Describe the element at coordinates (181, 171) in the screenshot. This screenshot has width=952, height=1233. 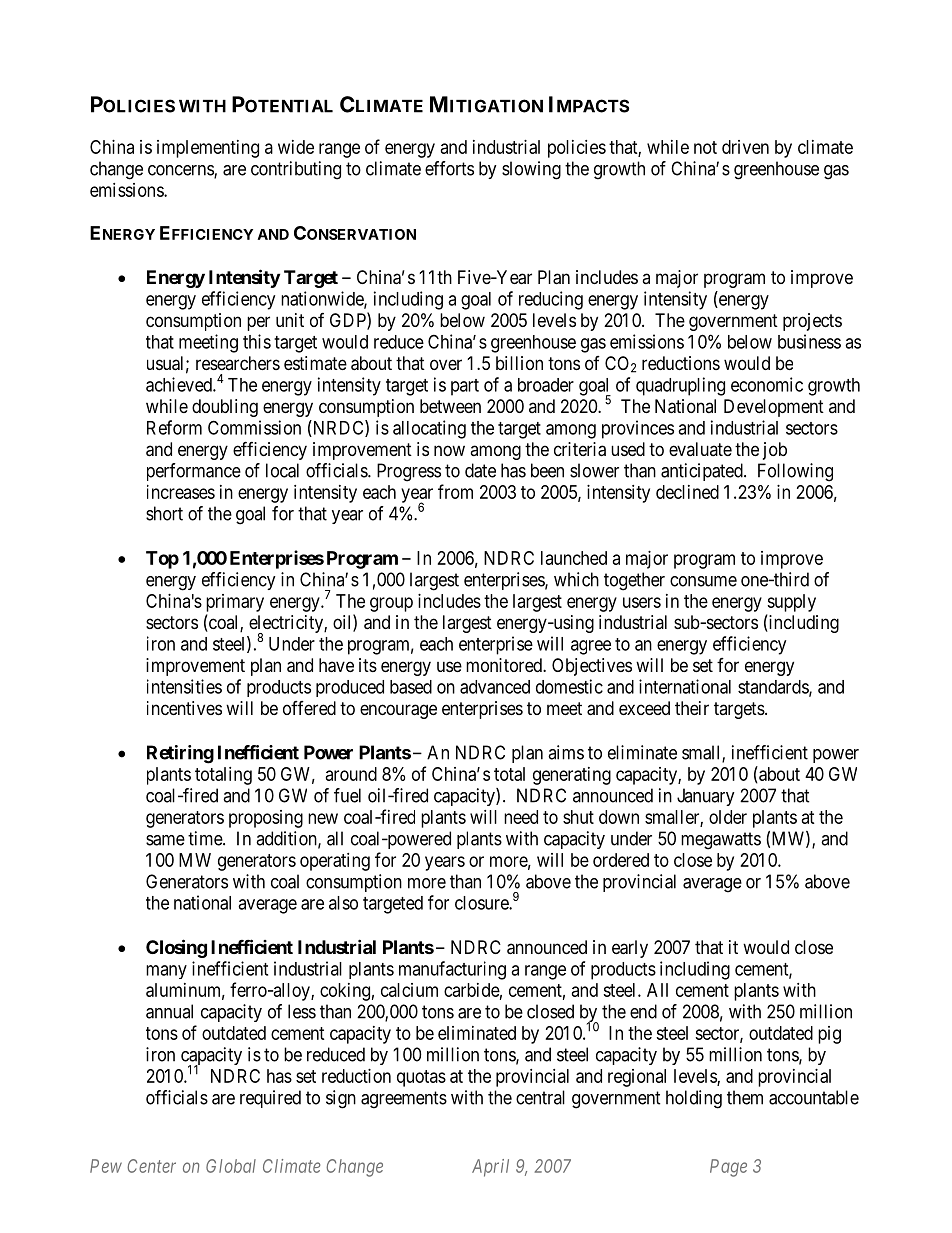
I see `concerns` at that location.
